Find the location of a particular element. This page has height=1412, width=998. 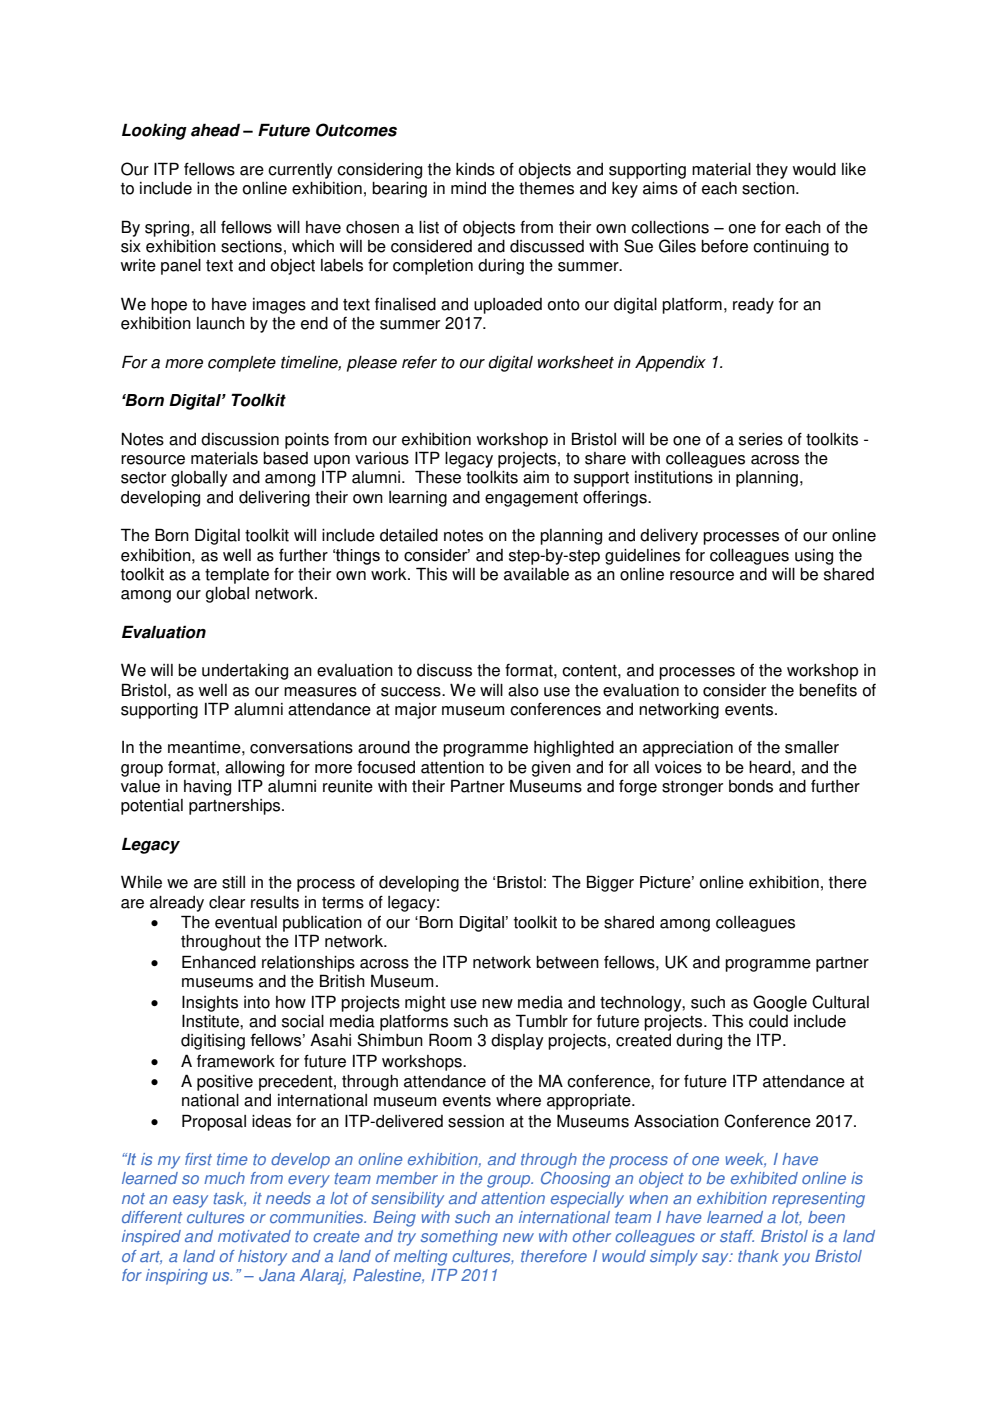

something is located at coordinates (459, 1238).
